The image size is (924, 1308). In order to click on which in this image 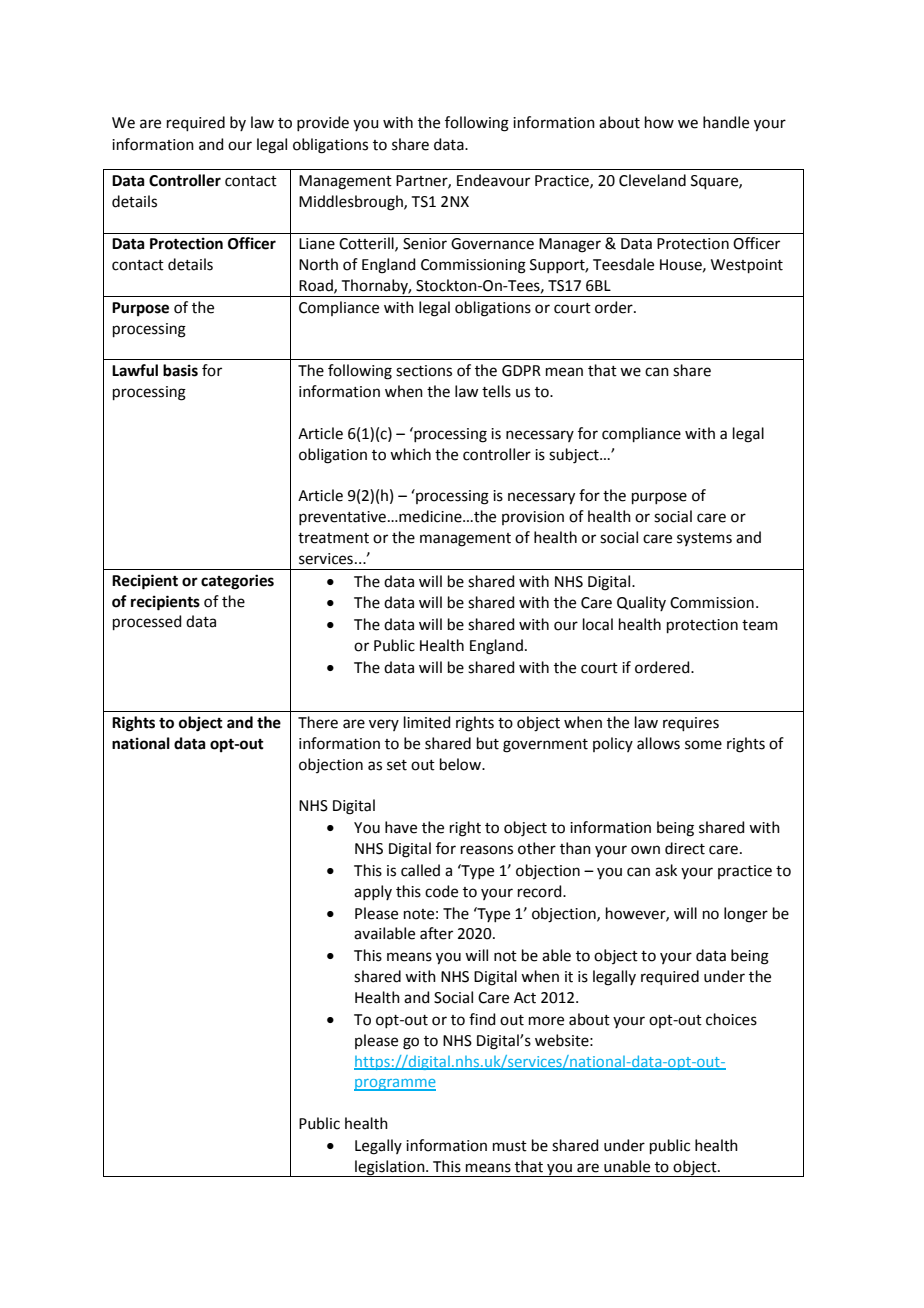, I will do `click(410, 454)`.
